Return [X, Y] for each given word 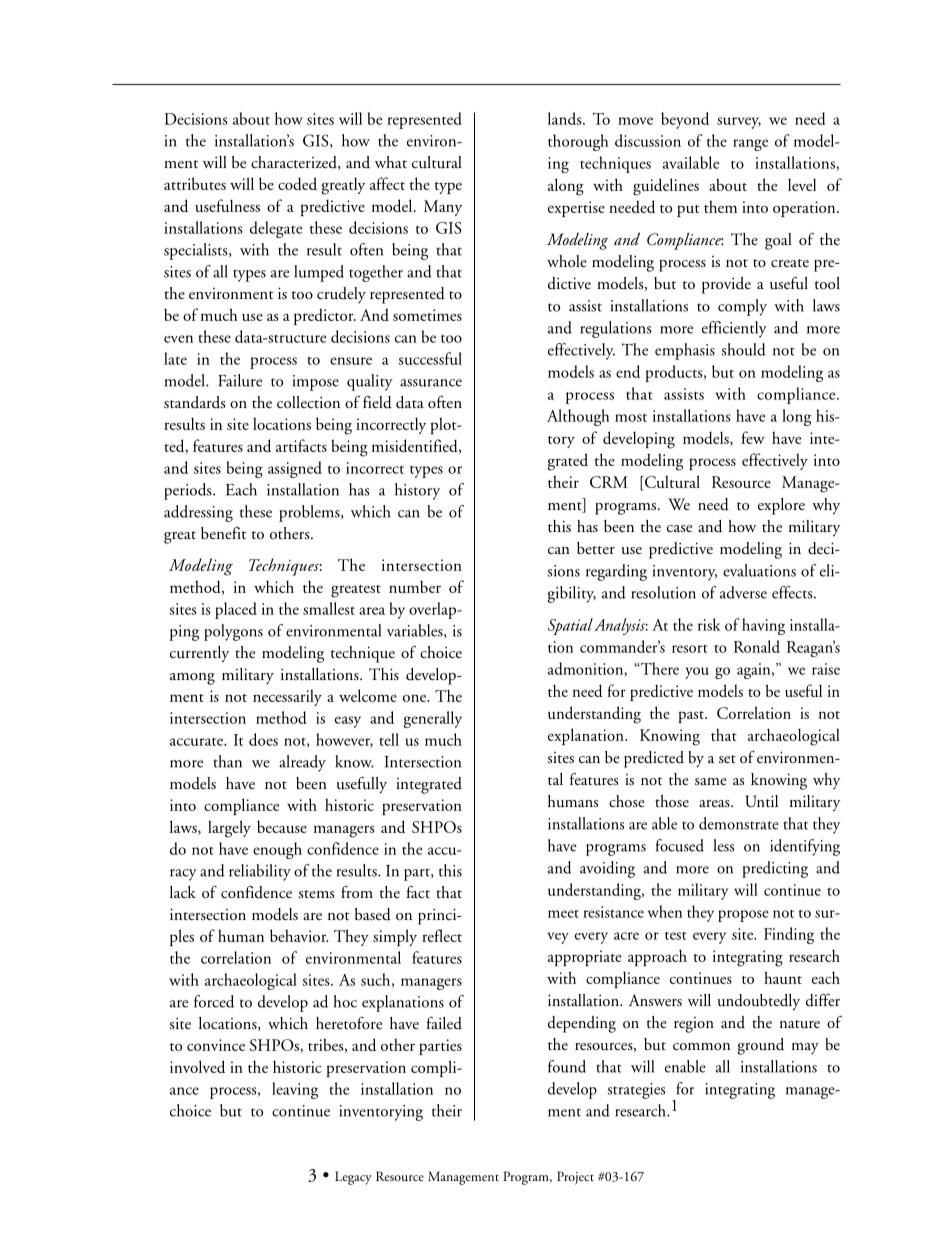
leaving [295, 1090]
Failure [240, 380]
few [753, 437]
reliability [260, 872]
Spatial [570, 626]
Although [578, 417]
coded [297, 183]
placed [236, 610]
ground [760, 1046]
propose [743, 916]
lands [566, 118]
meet [563, 914]
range [750, 145]
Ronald [757, 646]
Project [575, 1178]
